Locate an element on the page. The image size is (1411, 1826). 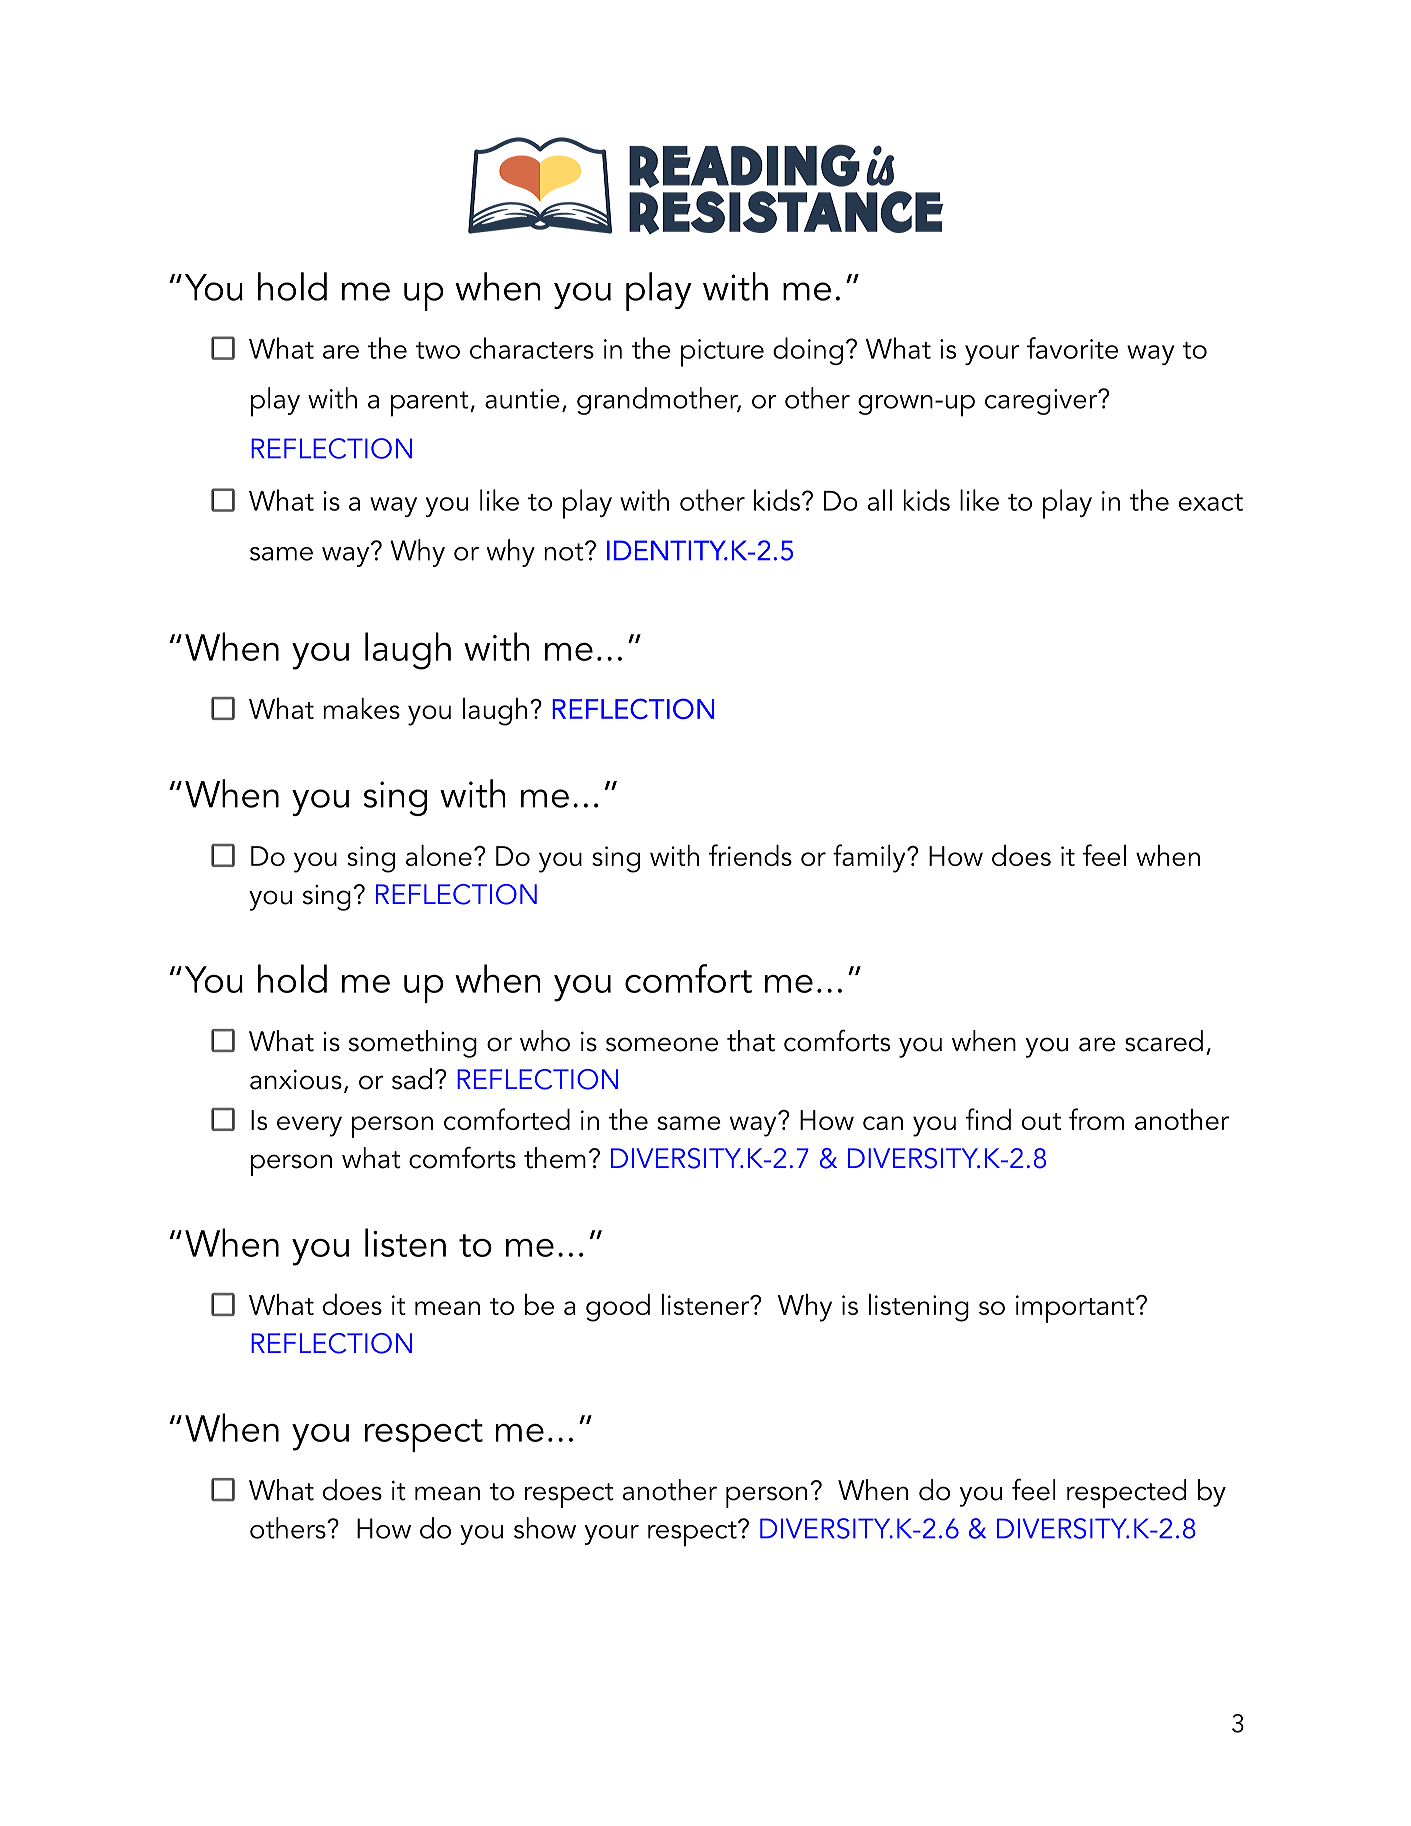
parent is located at coordinates (431, 404).
